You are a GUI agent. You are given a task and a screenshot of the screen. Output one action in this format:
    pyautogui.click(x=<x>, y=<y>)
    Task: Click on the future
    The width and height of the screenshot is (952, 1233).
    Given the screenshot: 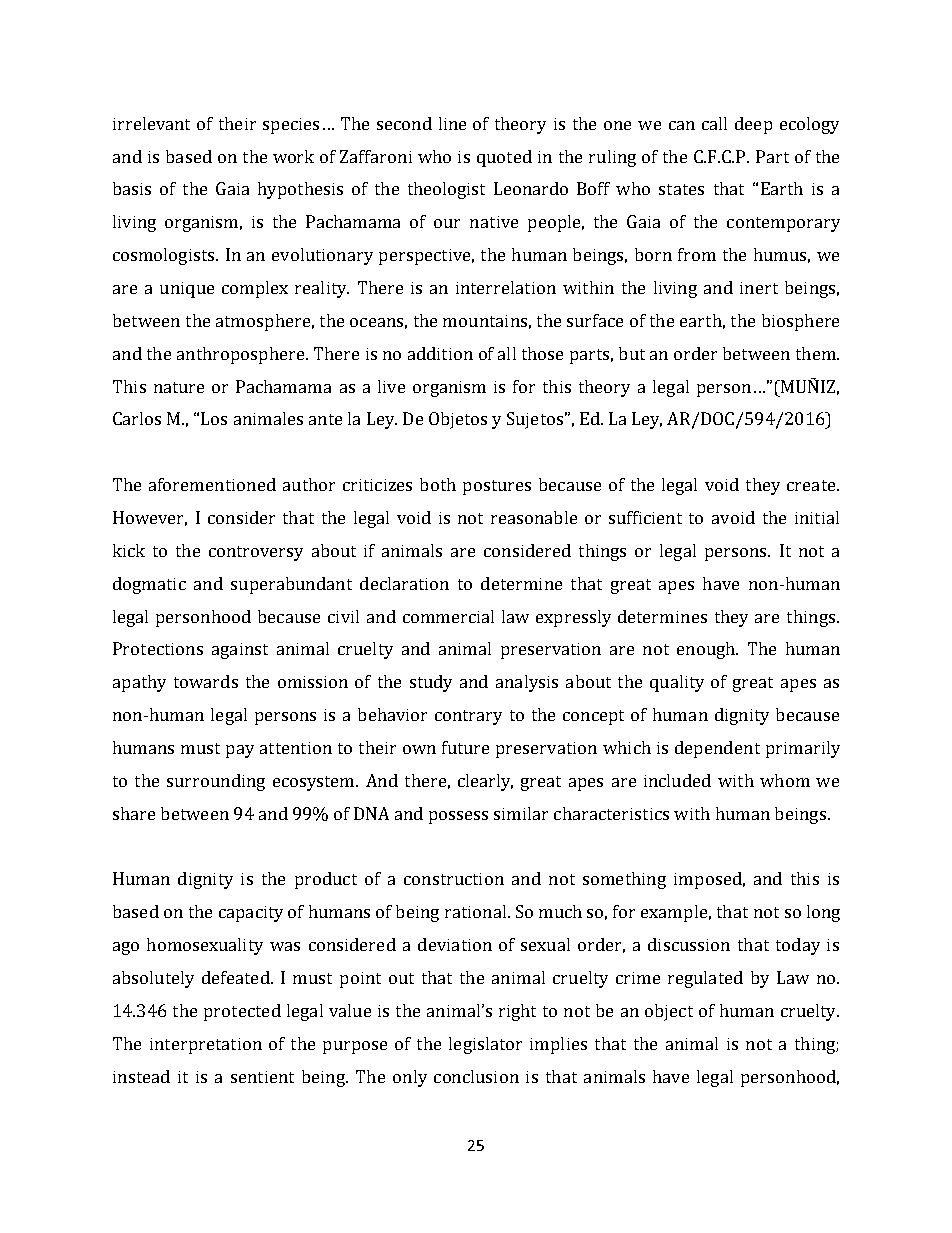 What is the action you would take?
    pyautogui.click(x=465, y=747)
